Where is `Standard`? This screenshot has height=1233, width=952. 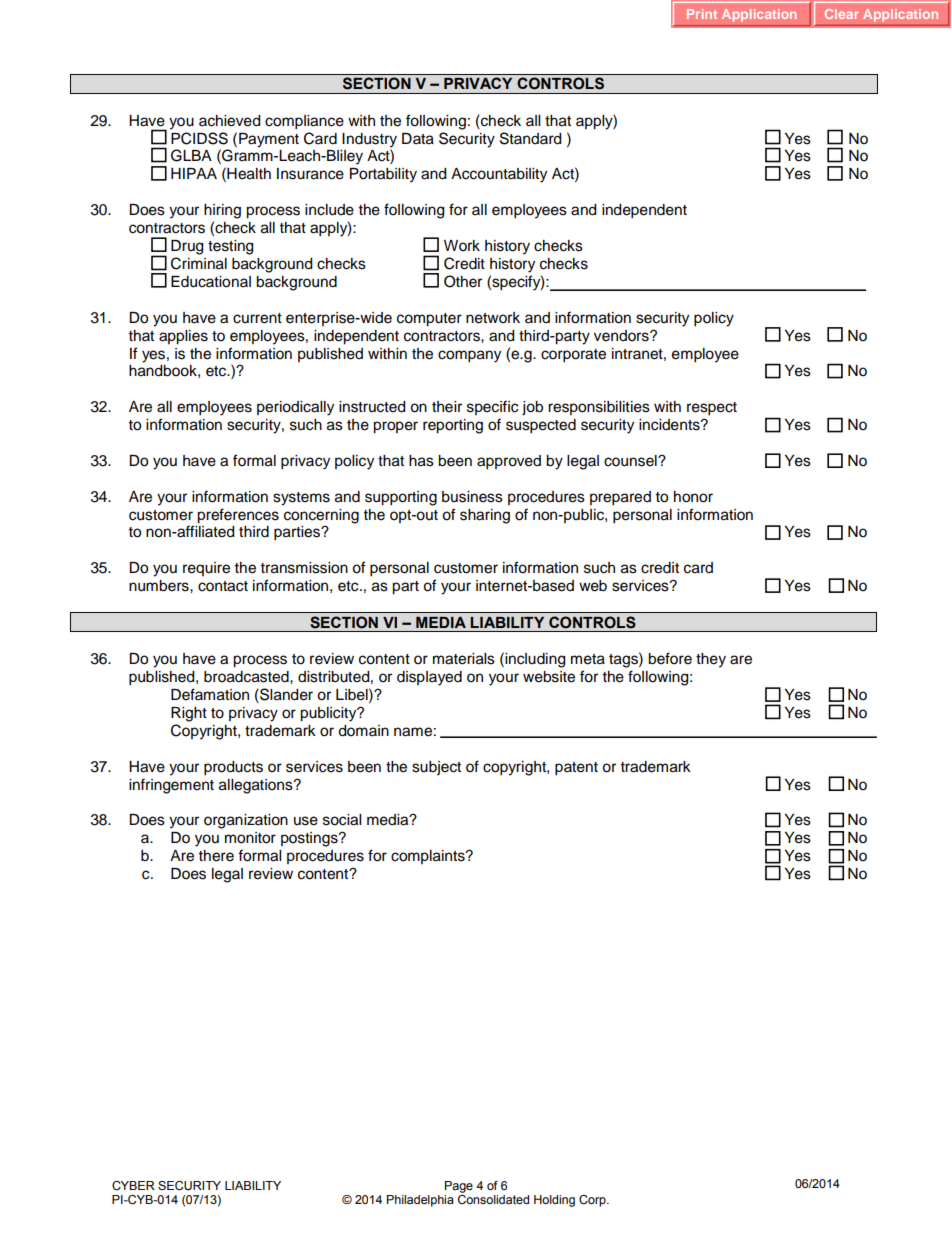
Standard is located at coordinates (530, 138).
